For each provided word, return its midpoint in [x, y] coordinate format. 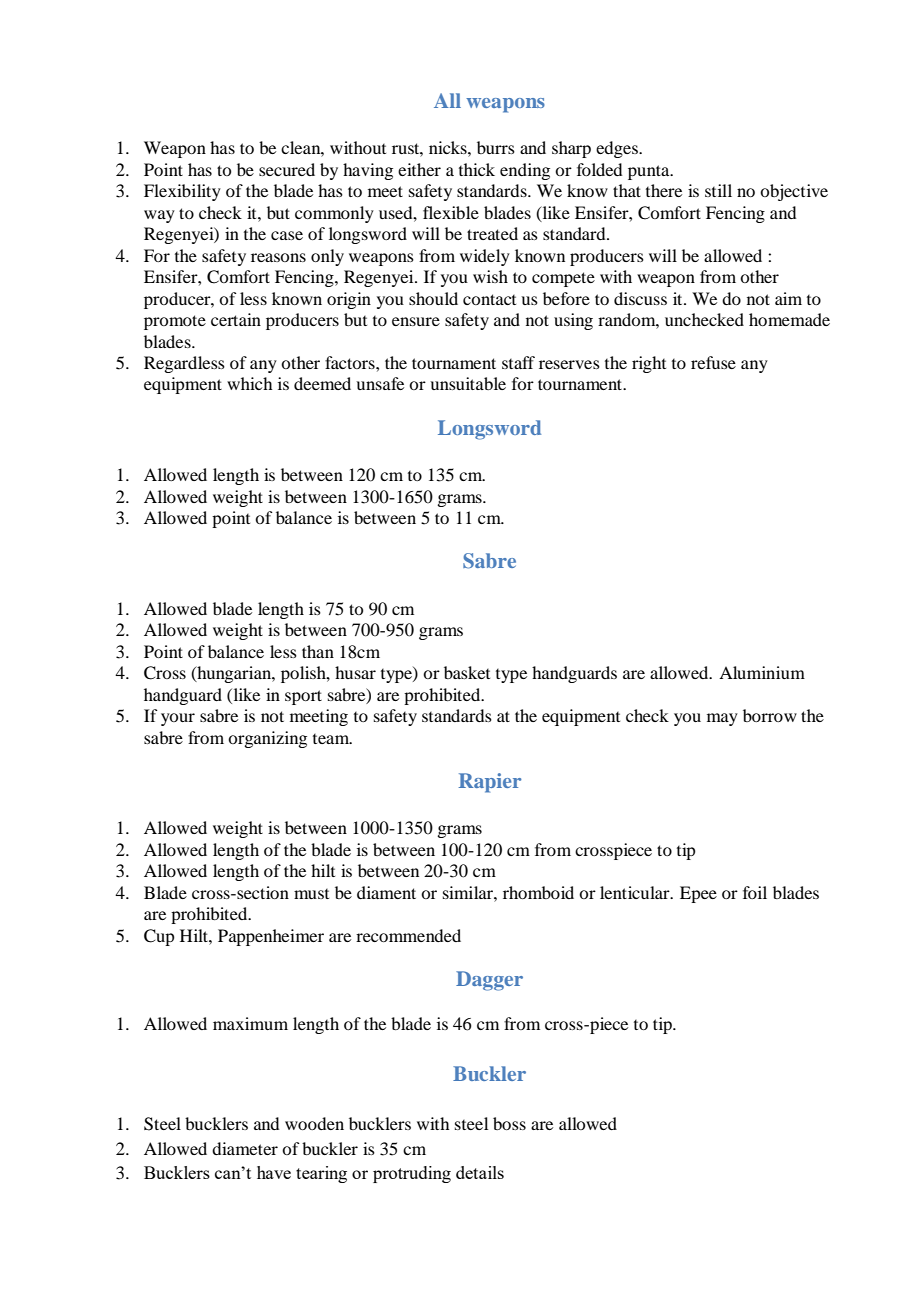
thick [477, 169]
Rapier [490, 783]
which [249, 383]
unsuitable [468, 383]
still [718, 190]
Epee [698, 894]
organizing [267, 739]
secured [287, 169]
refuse [713, 362]
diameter [245, 1148]
